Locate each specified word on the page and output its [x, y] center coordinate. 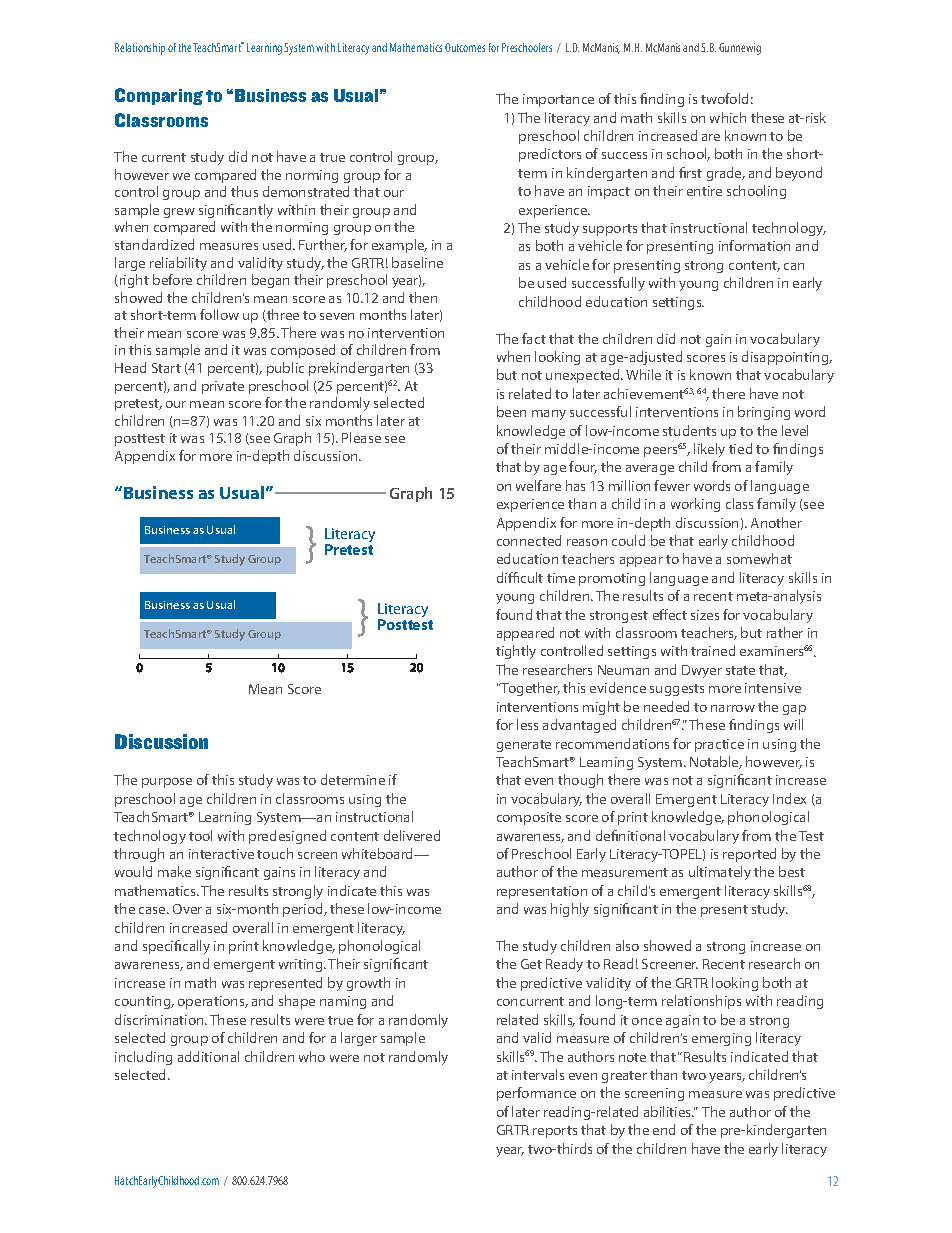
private [223, 387]
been [511, 411]
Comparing [159, 96]
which [728, 117]
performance [536, 1094]
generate [524, 746]
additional [208, 1056]
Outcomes [465, 47]
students [689, 430]
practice [719, 745]
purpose [167, 783]
